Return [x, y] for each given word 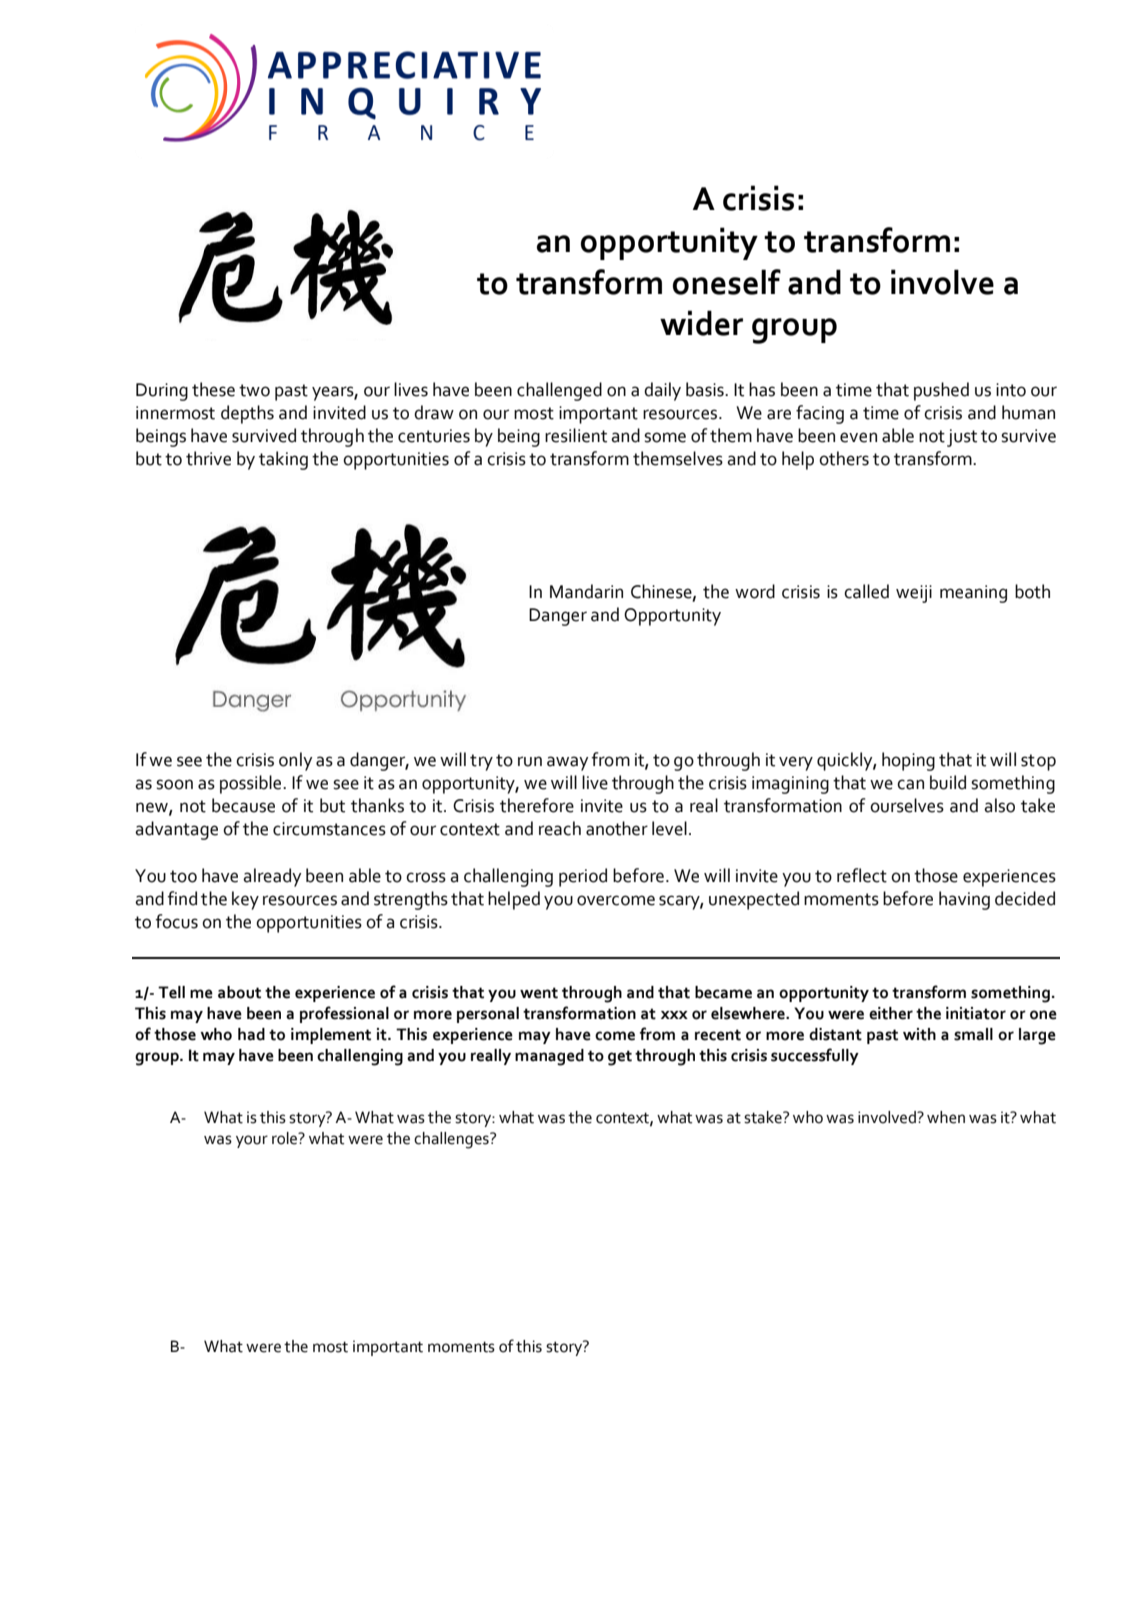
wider [701, 323]
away [567, 763]
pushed [941, 391]
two [254, 390]
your [252, 1141]
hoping [908, 761]
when [946, 1117]
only [295, 761]
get [620, 1058]
